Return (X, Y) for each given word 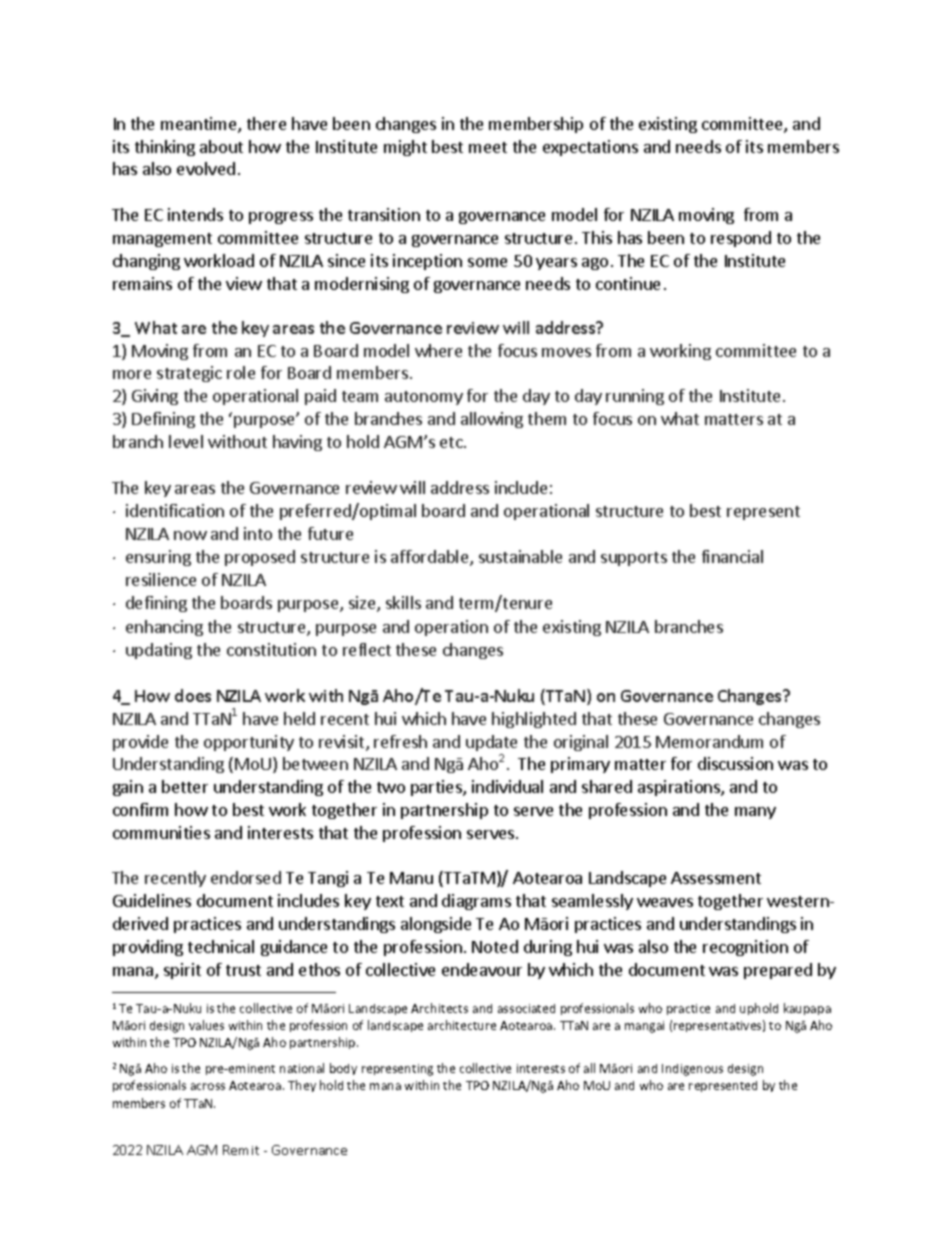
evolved (206, 168)
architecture (462, 1025)
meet (488, 147)
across (208, 1086)
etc (452, 442)
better (185, 786)
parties (437, 788)
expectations (590, 148)
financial (732, 556)
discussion (735, 763)
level (186, 441)
